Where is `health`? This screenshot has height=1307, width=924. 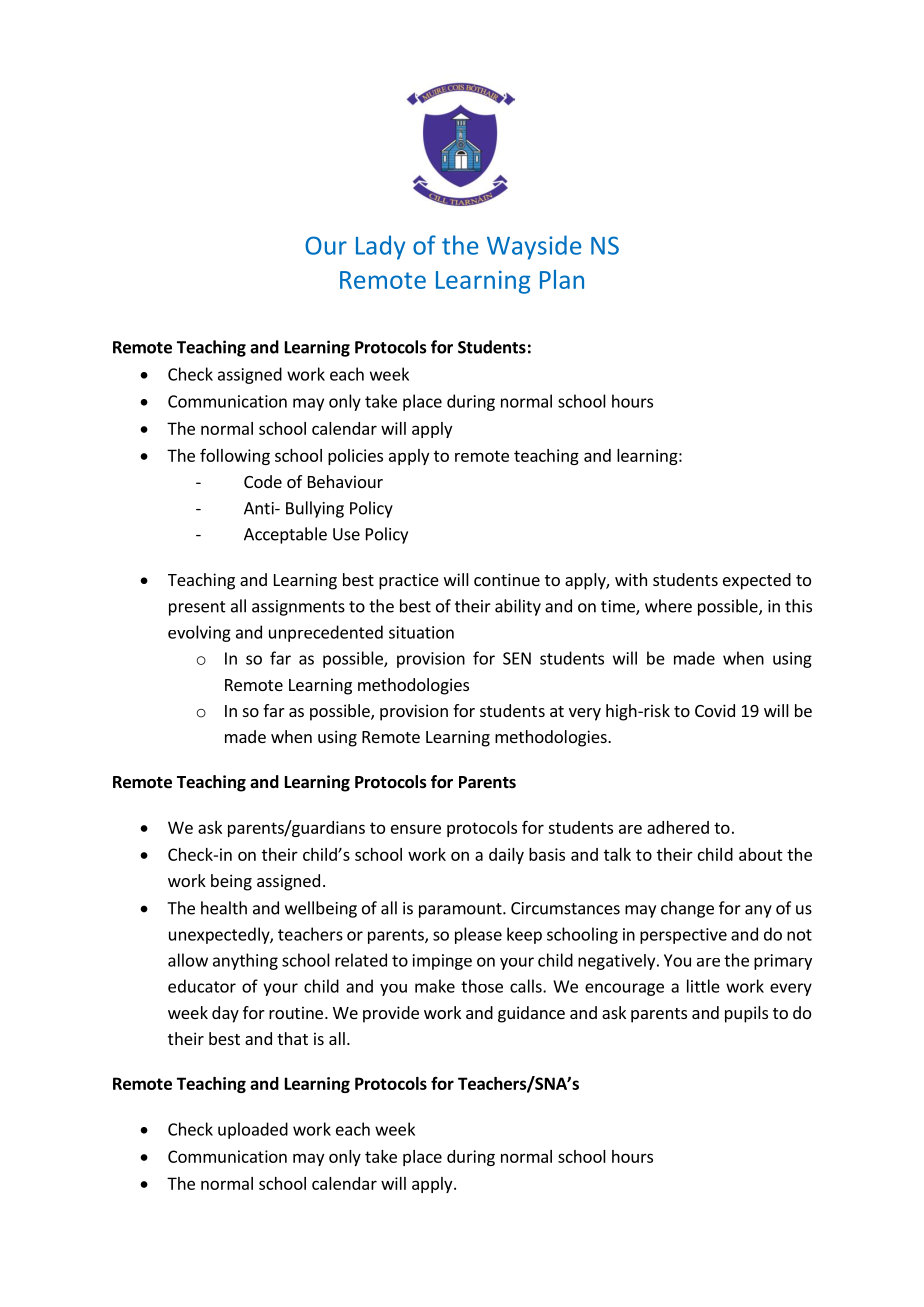 health is located at coordinates (224, 908).
